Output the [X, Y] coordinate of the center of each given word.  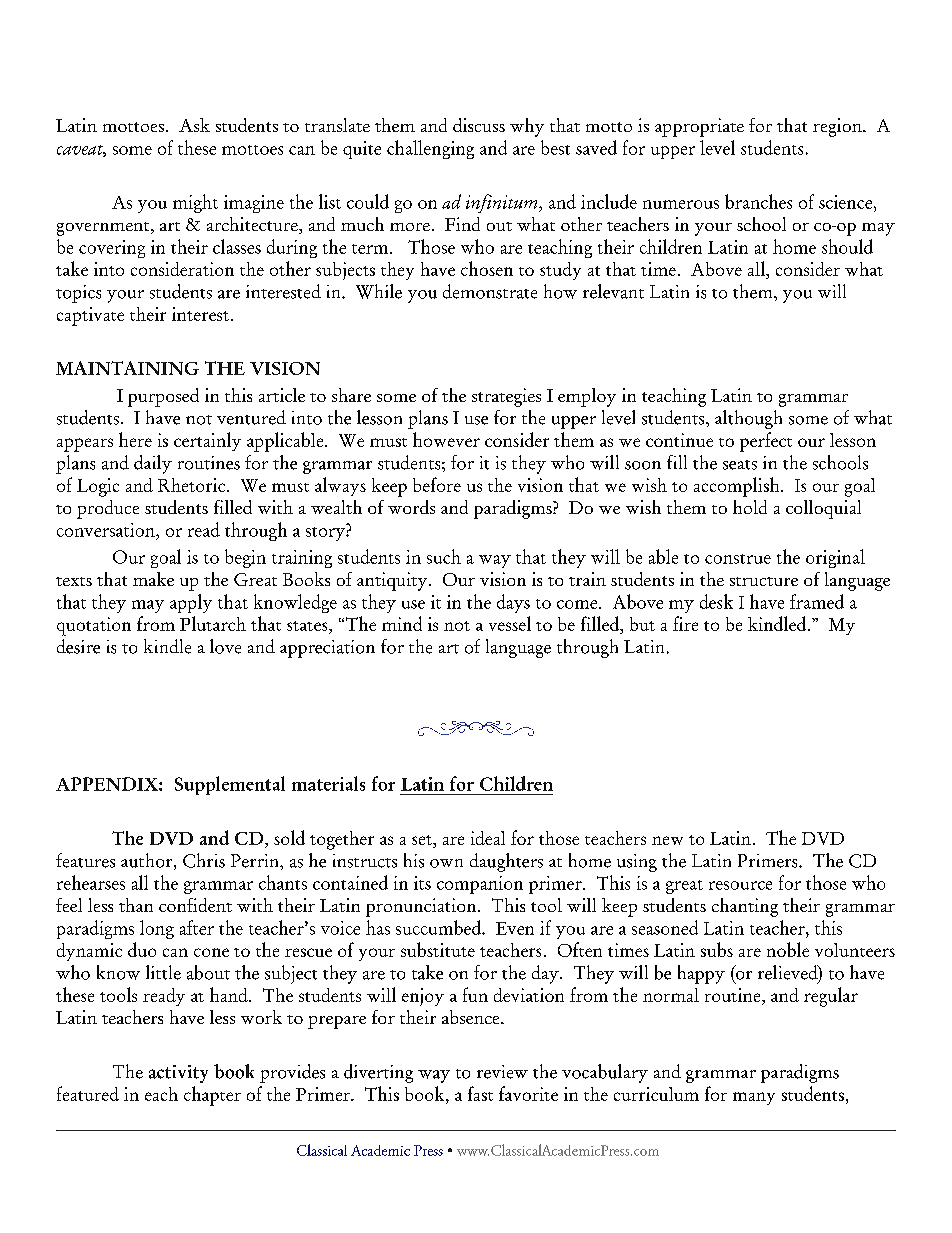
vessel [510, 623]
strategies [506, 397]
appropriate [699, 127]
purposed [163, 397]
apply [191, 603]
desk [716, 601]
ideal [488, 838]
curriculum [656, 1094]
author [148, 861]
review [502, 1072]
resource [740, 885]
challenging [430, 149]
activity [178, 1074]
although [748, 419]
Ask [194, 125]
